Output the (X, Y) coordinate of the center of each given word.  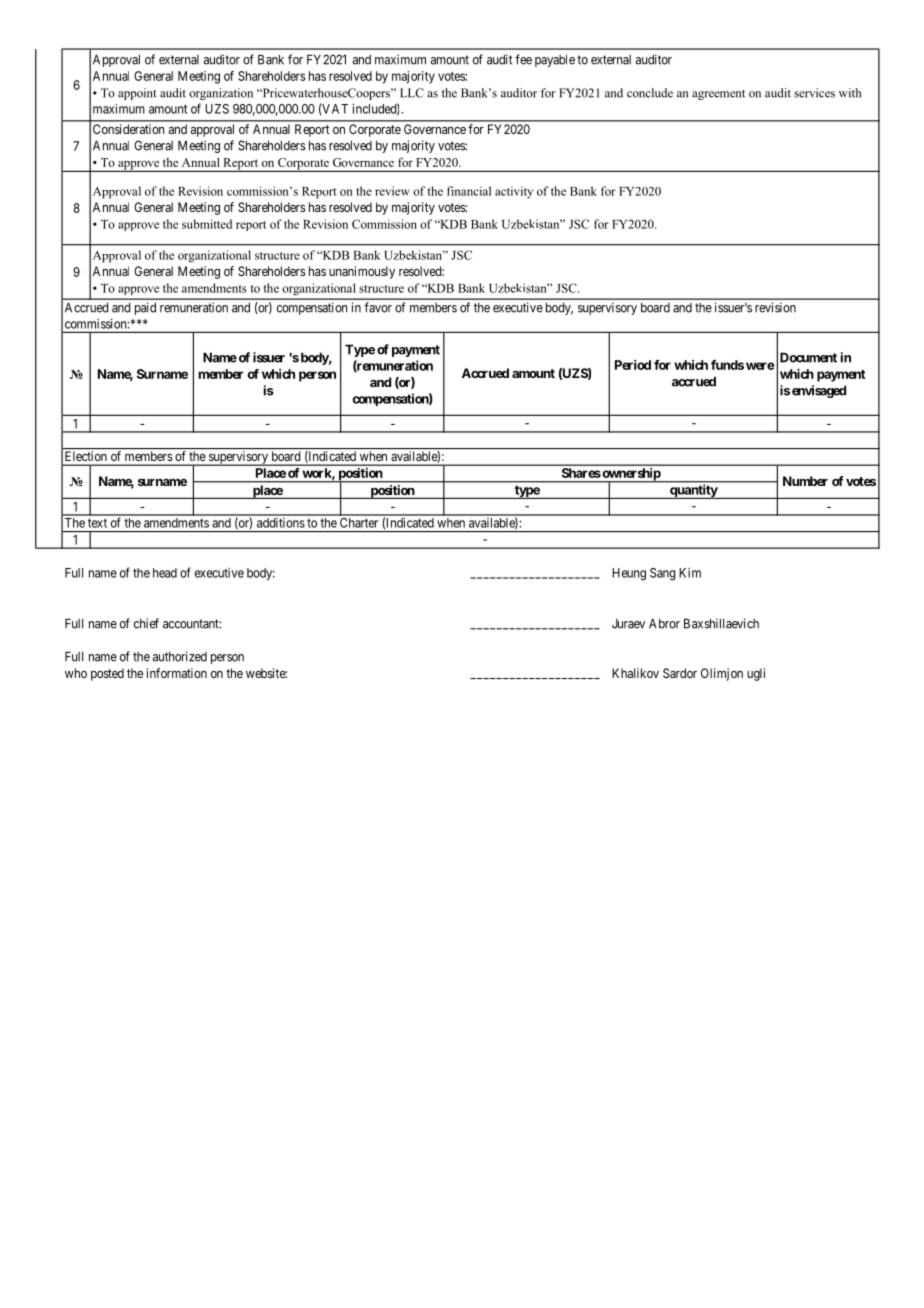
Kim (690, 573)
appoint (137, 94)
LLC (412, 93)
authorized (180, 656)
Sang (663, 574)
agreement (718, 95)
